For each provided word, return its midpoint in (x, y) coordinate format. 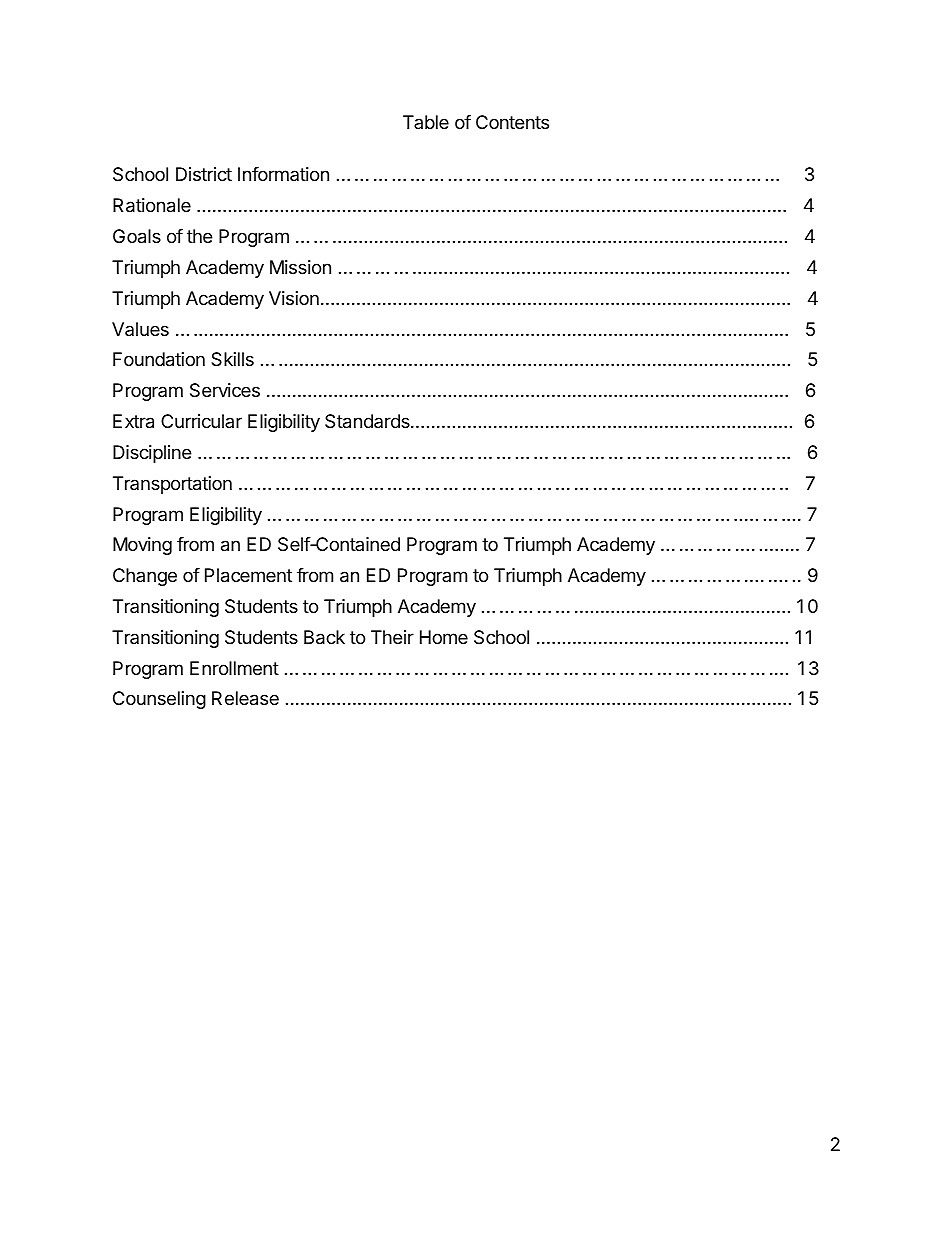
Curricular (201, 421)
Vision (294, 298)
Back (324, 637)
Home (444, 637)
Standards (368, 421)
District (204, 174)
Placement (248, 575)
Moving (142, 546)
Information (283, 174)
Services (225, 390)
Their (392, 637)
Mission (300, 267)
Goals (137, 236)
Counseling (159, 700)
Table (426, 122)
